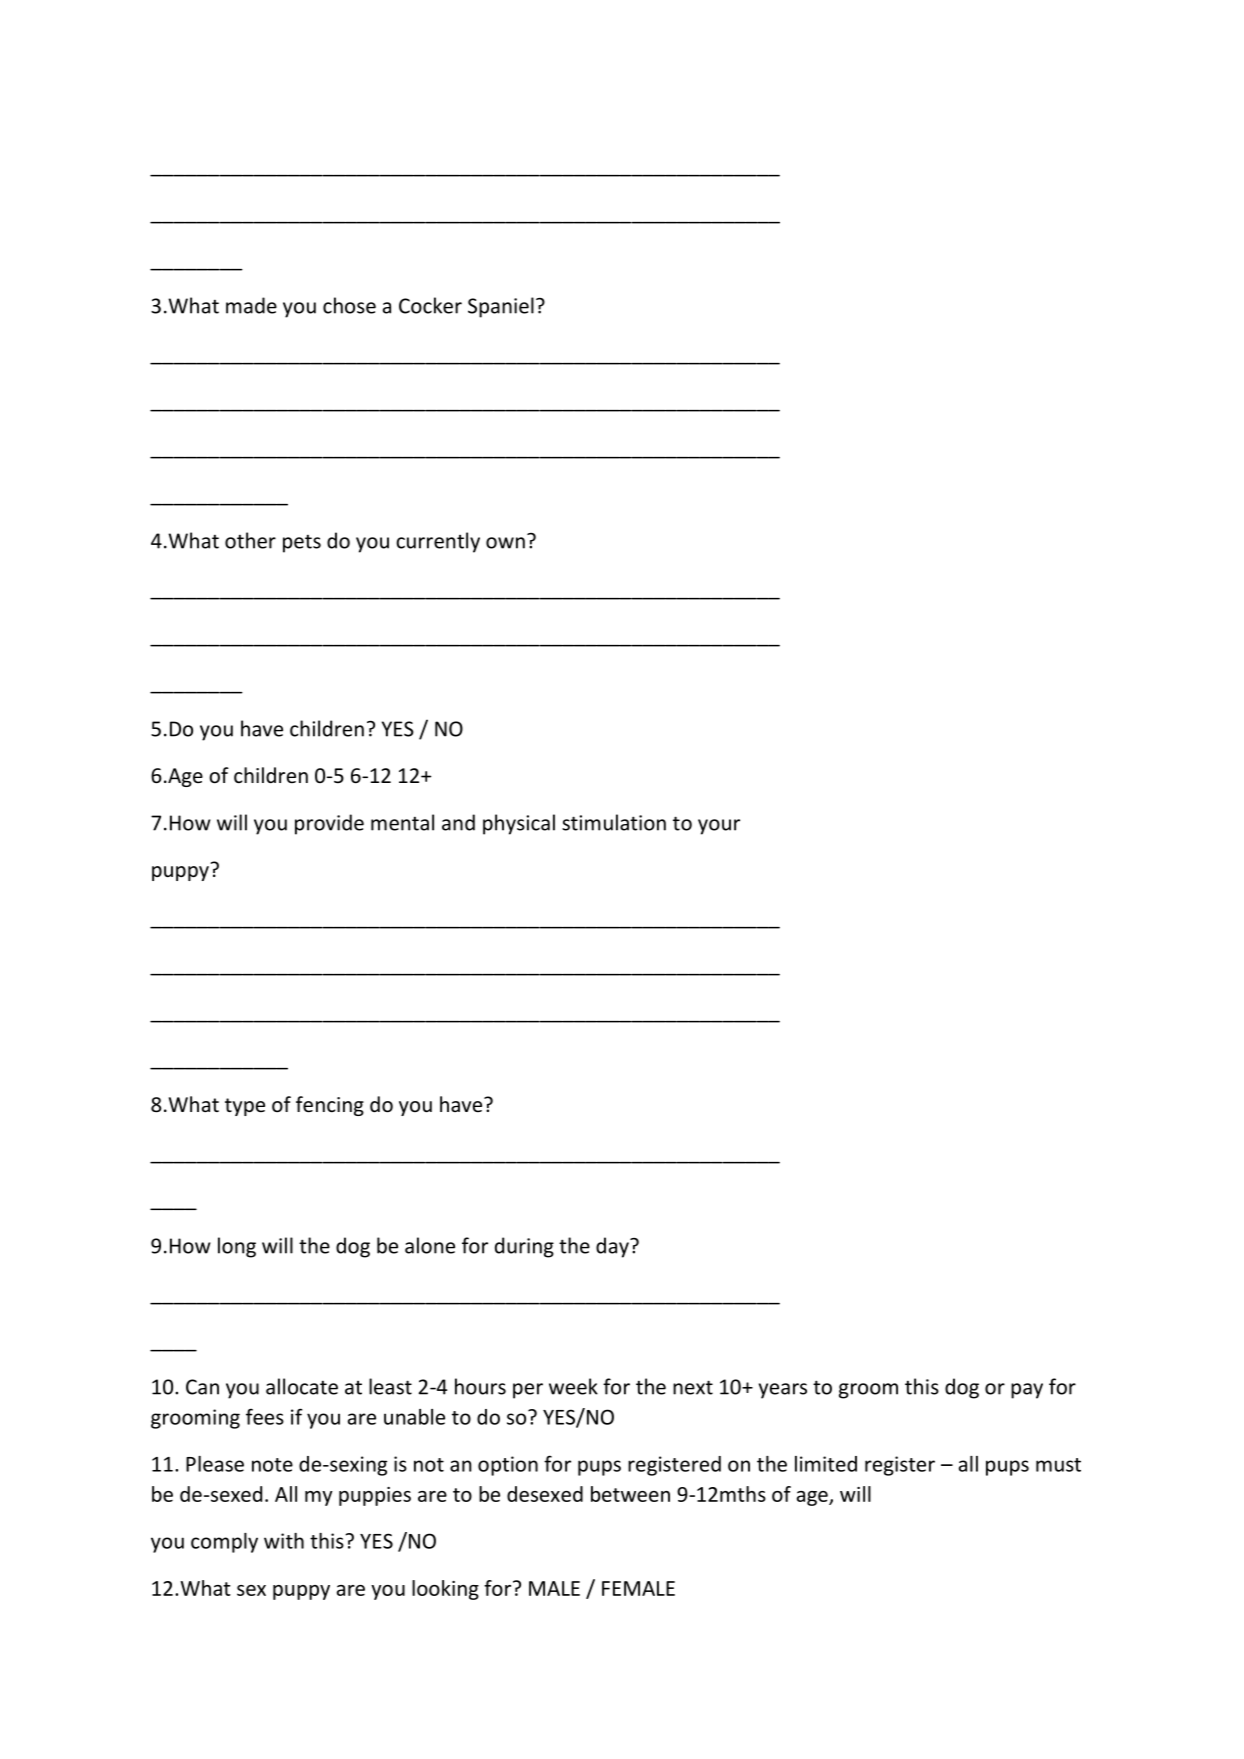 The width and height of the screenshot is (1244, 1759). Describe the element at coordinates (501, 307) in the screenshot. I see `Spaniel` at that location.
